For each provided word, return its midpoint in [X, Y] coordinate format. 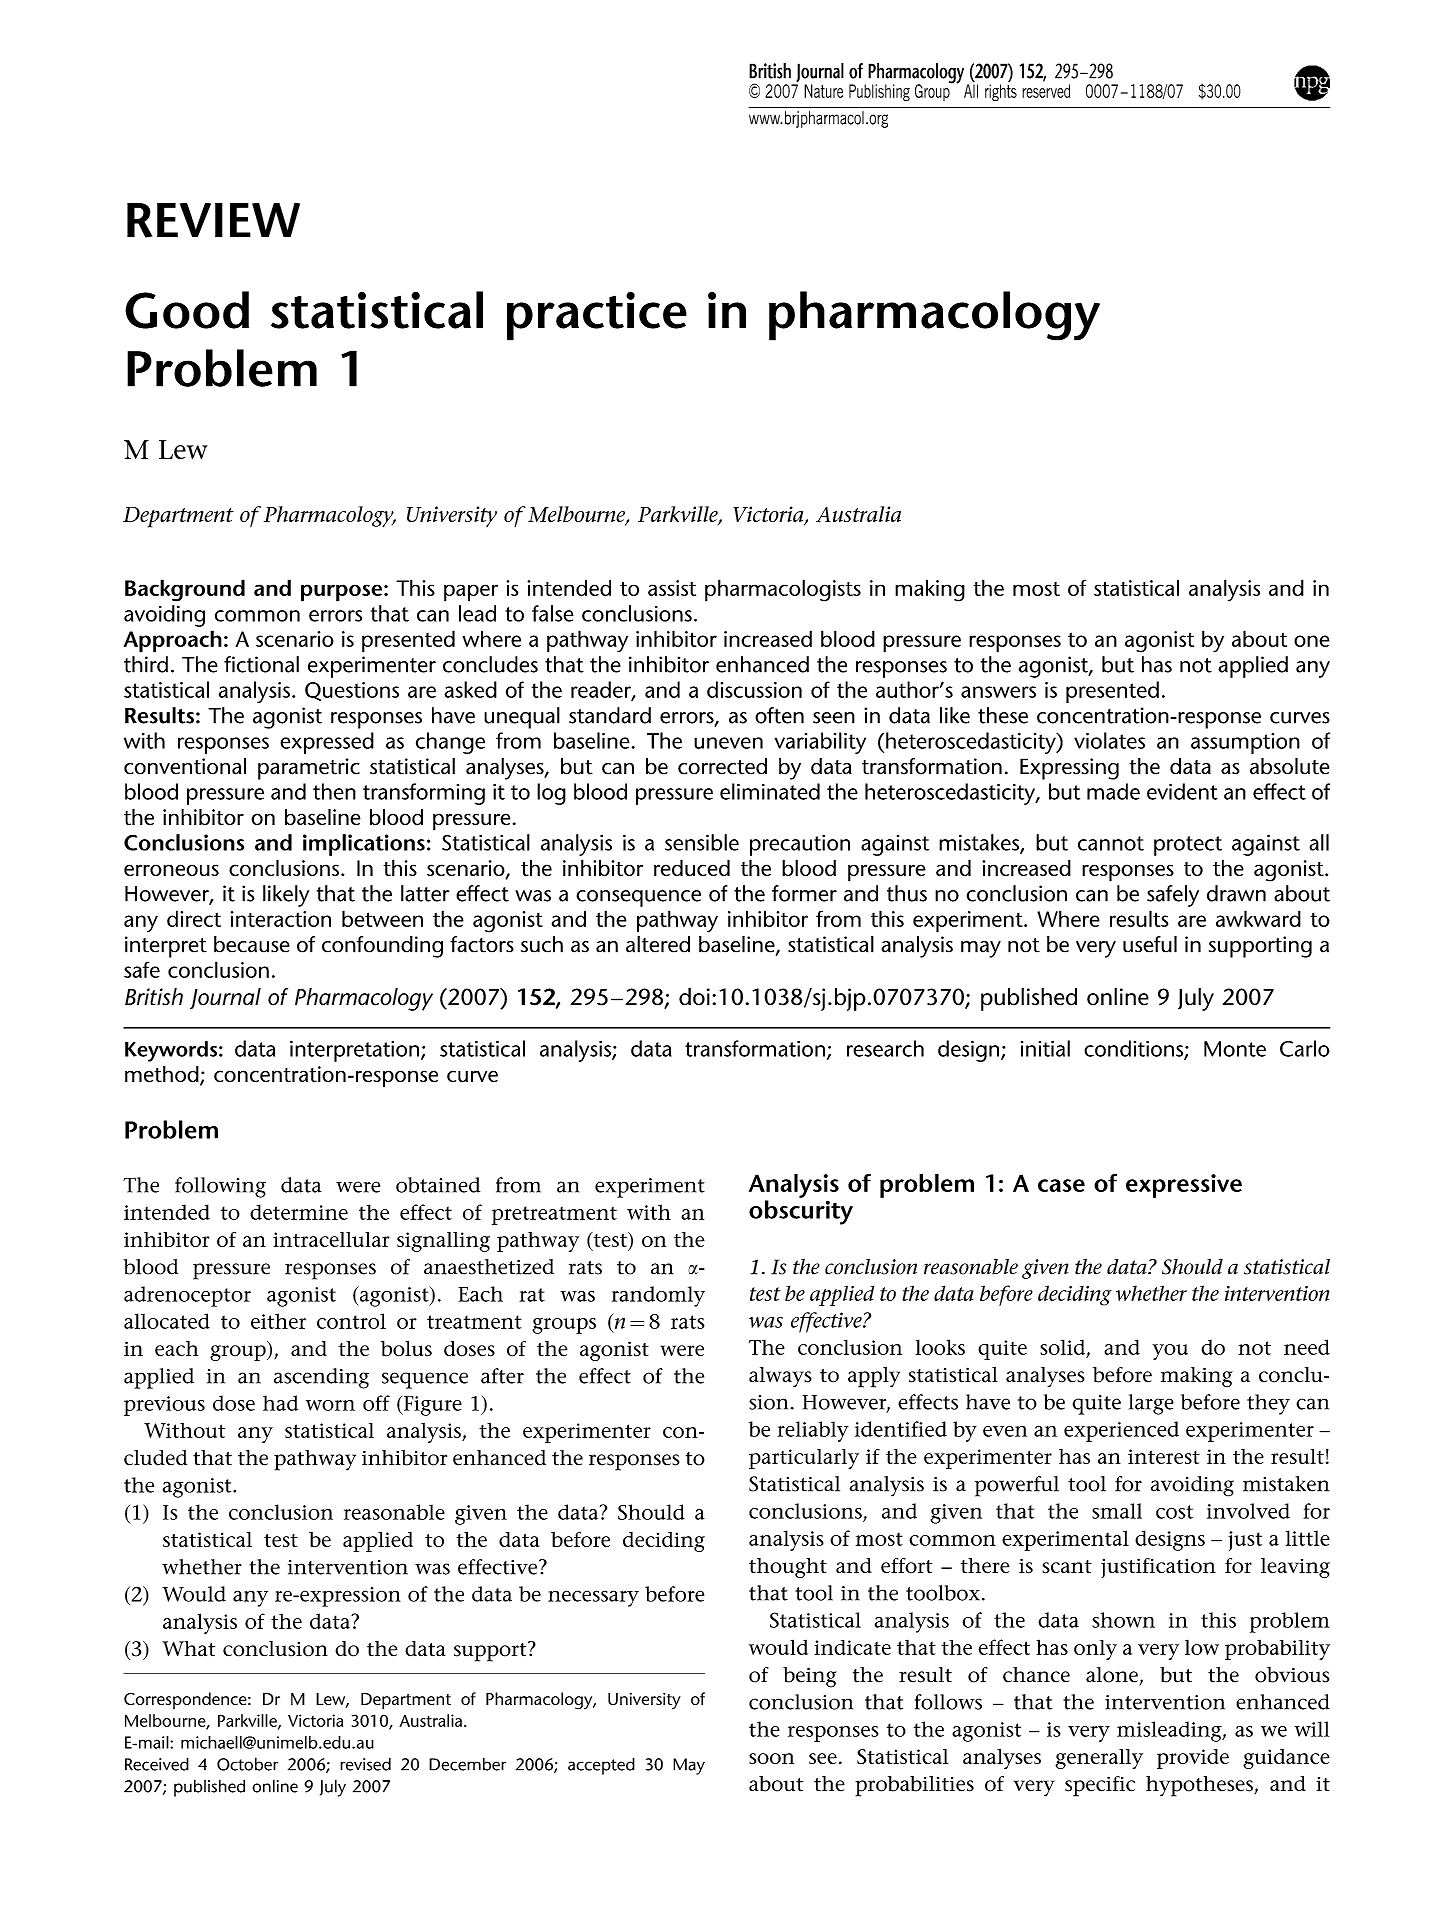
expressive [1184, 1186]
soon [771, 1758]
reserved [1046, 91]
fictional [261, 664]
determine [299, 1212]
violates [1109, 740]
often [779, 715]
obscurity [801, 1212]
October [247, 1764]
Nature [823, 91]
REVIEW [213, 220]
